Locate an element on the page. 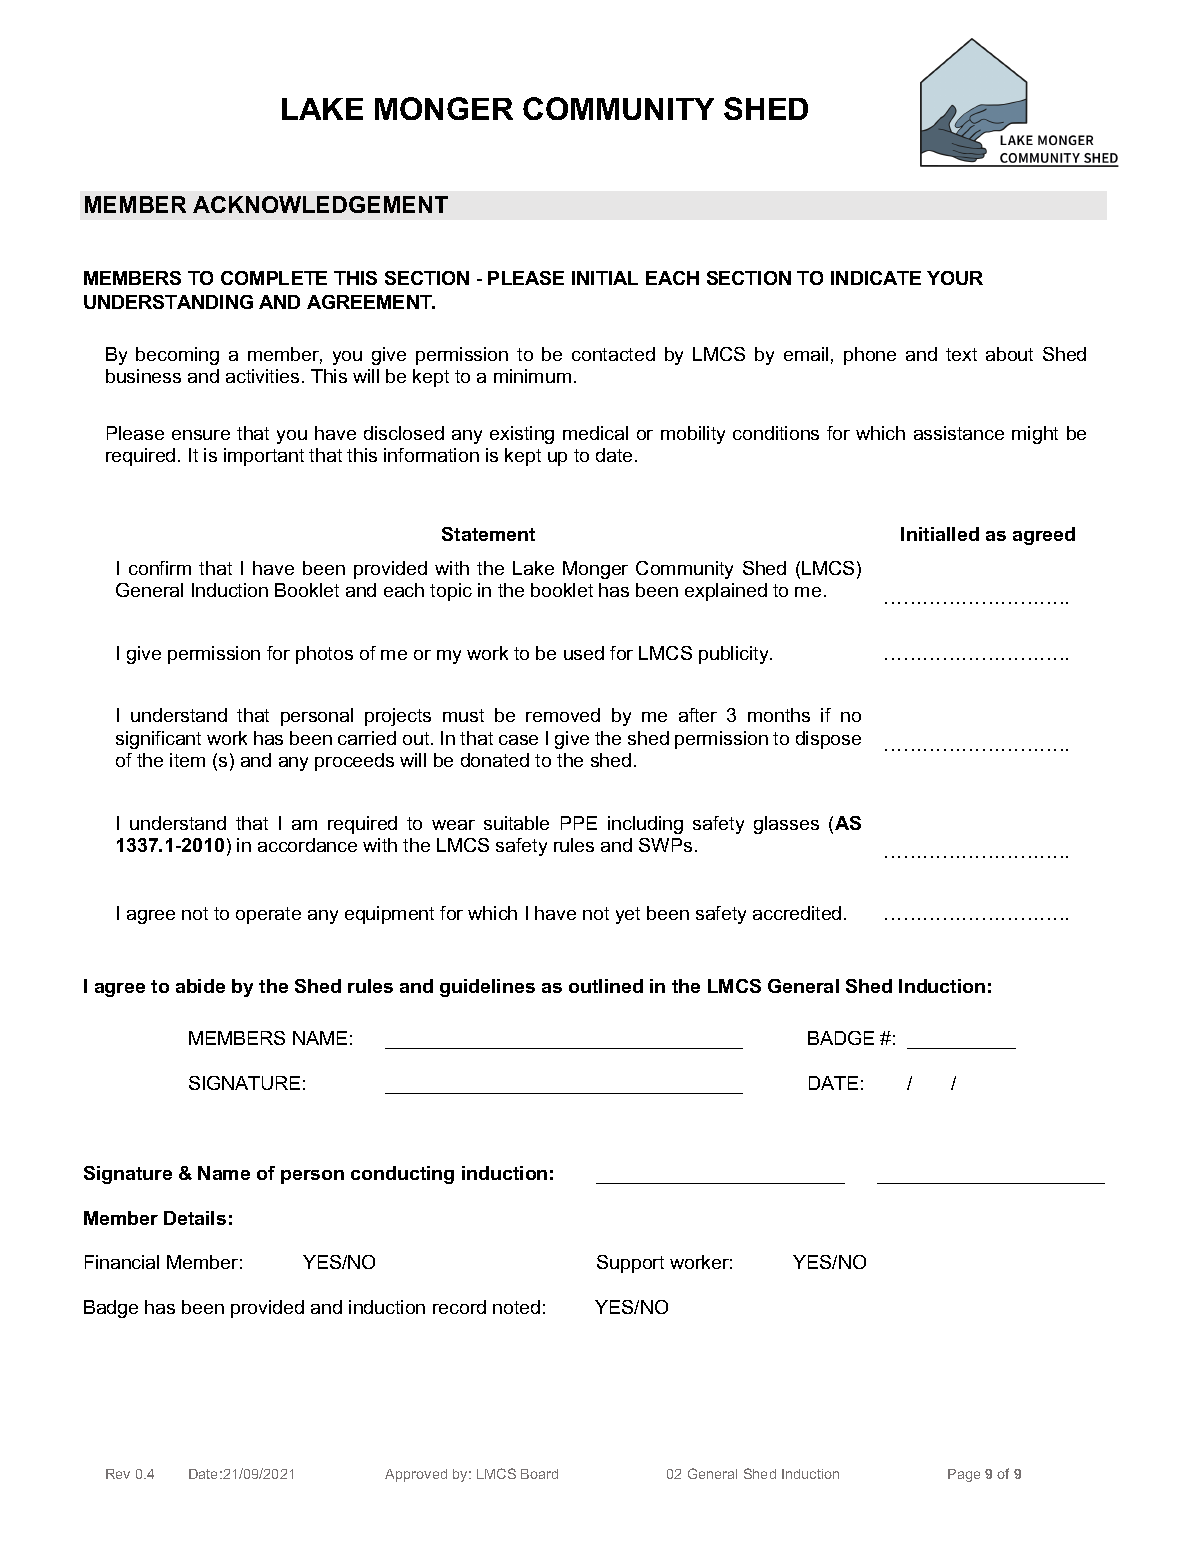 The image size is (1193, 1544). photos is located at coordinates (324, 655).
